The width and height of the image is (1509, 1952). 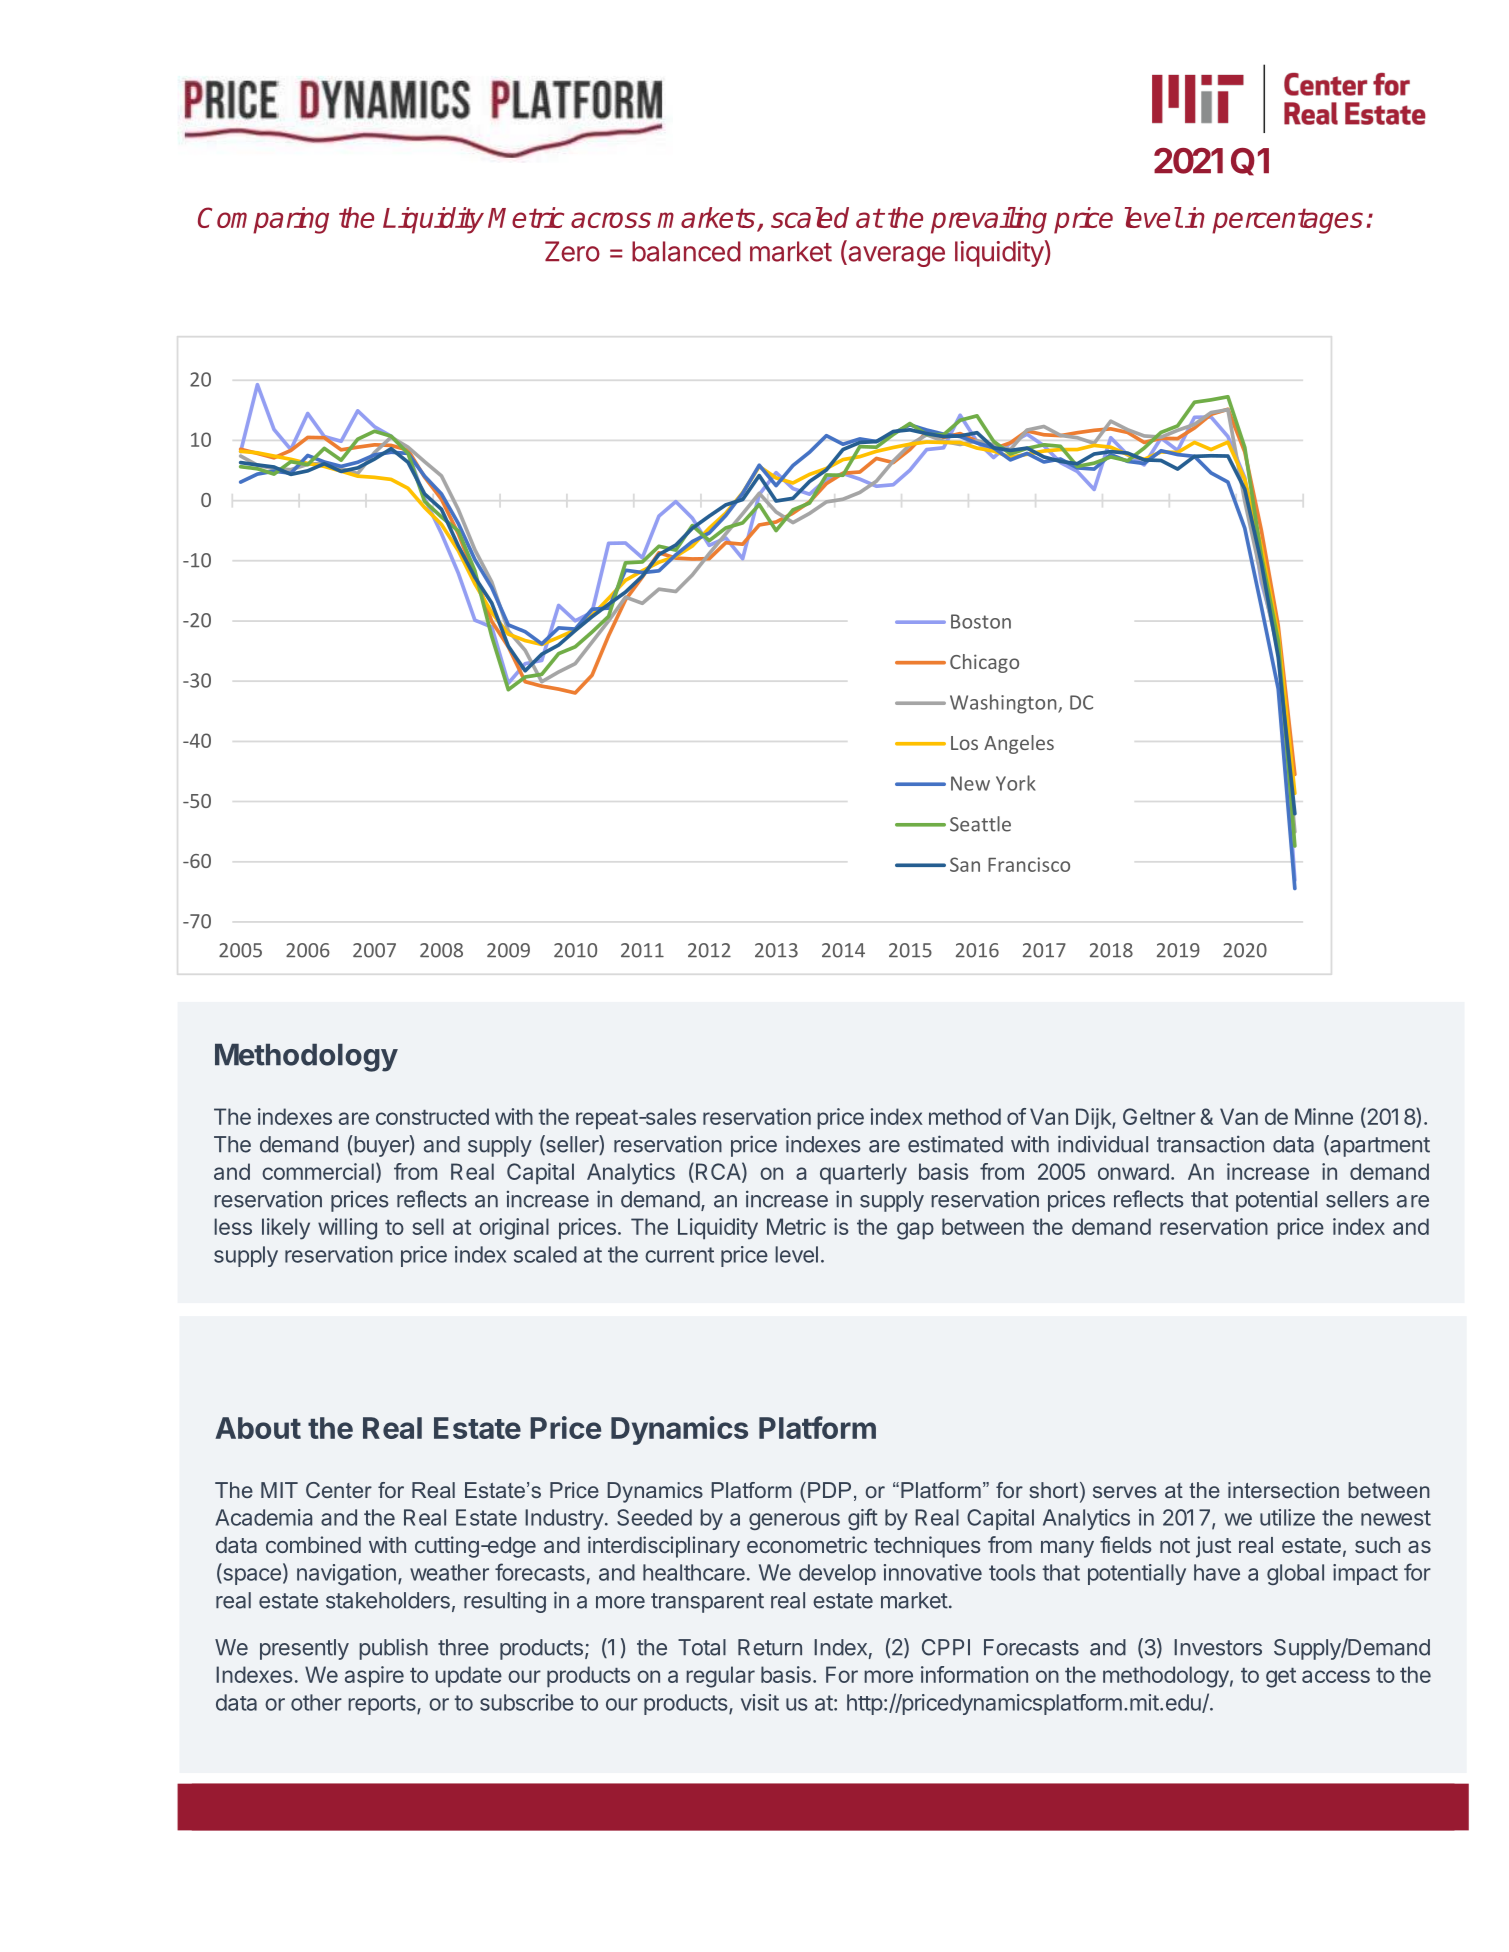 I want to click on get, so click(x=1281, y=1678).
